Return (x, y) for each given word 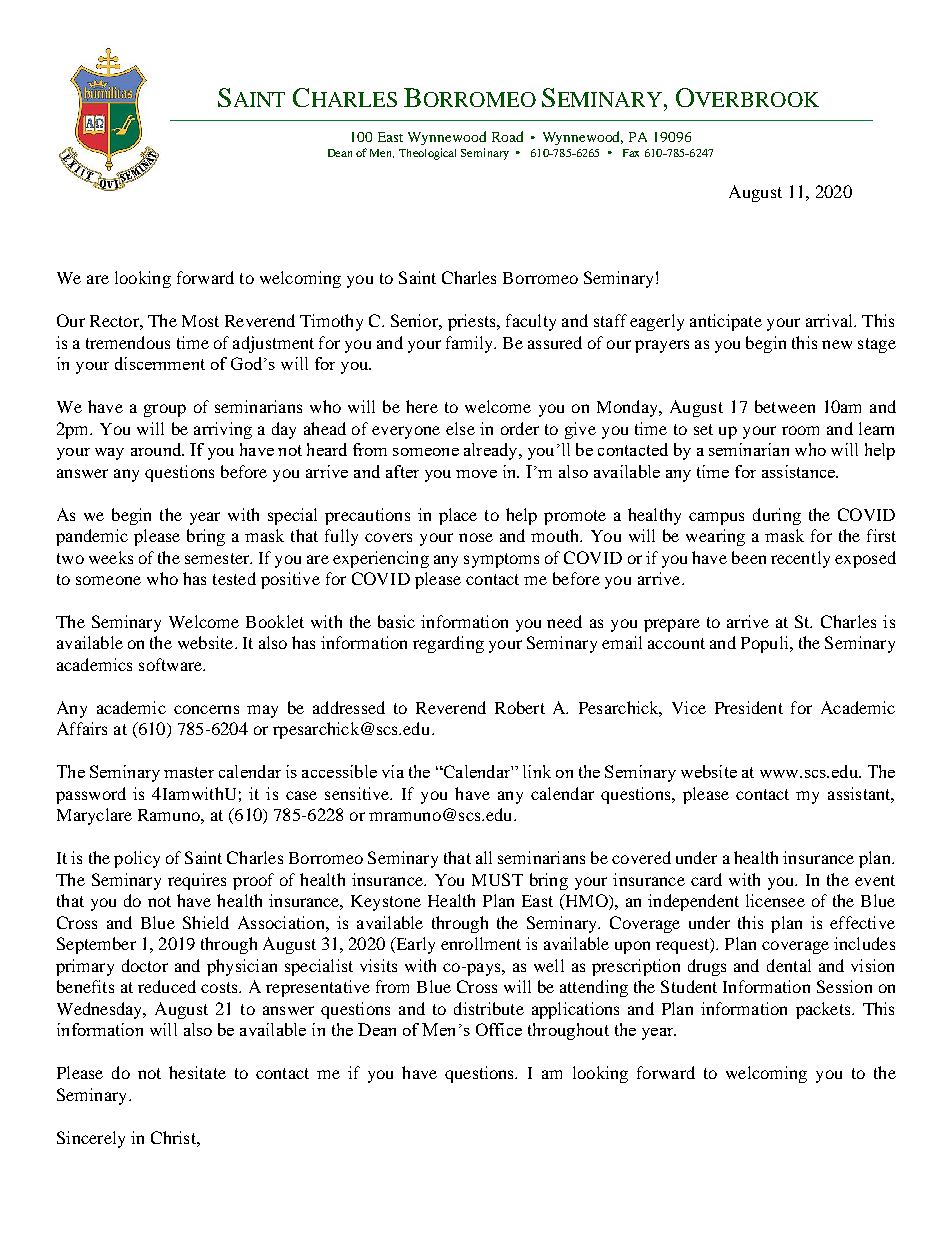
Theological (427, 154)
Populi (766, 644)
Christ (174, 1137)
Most (200, 321)
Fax (631, 153)
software (172, 664)
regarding (448, 644)
